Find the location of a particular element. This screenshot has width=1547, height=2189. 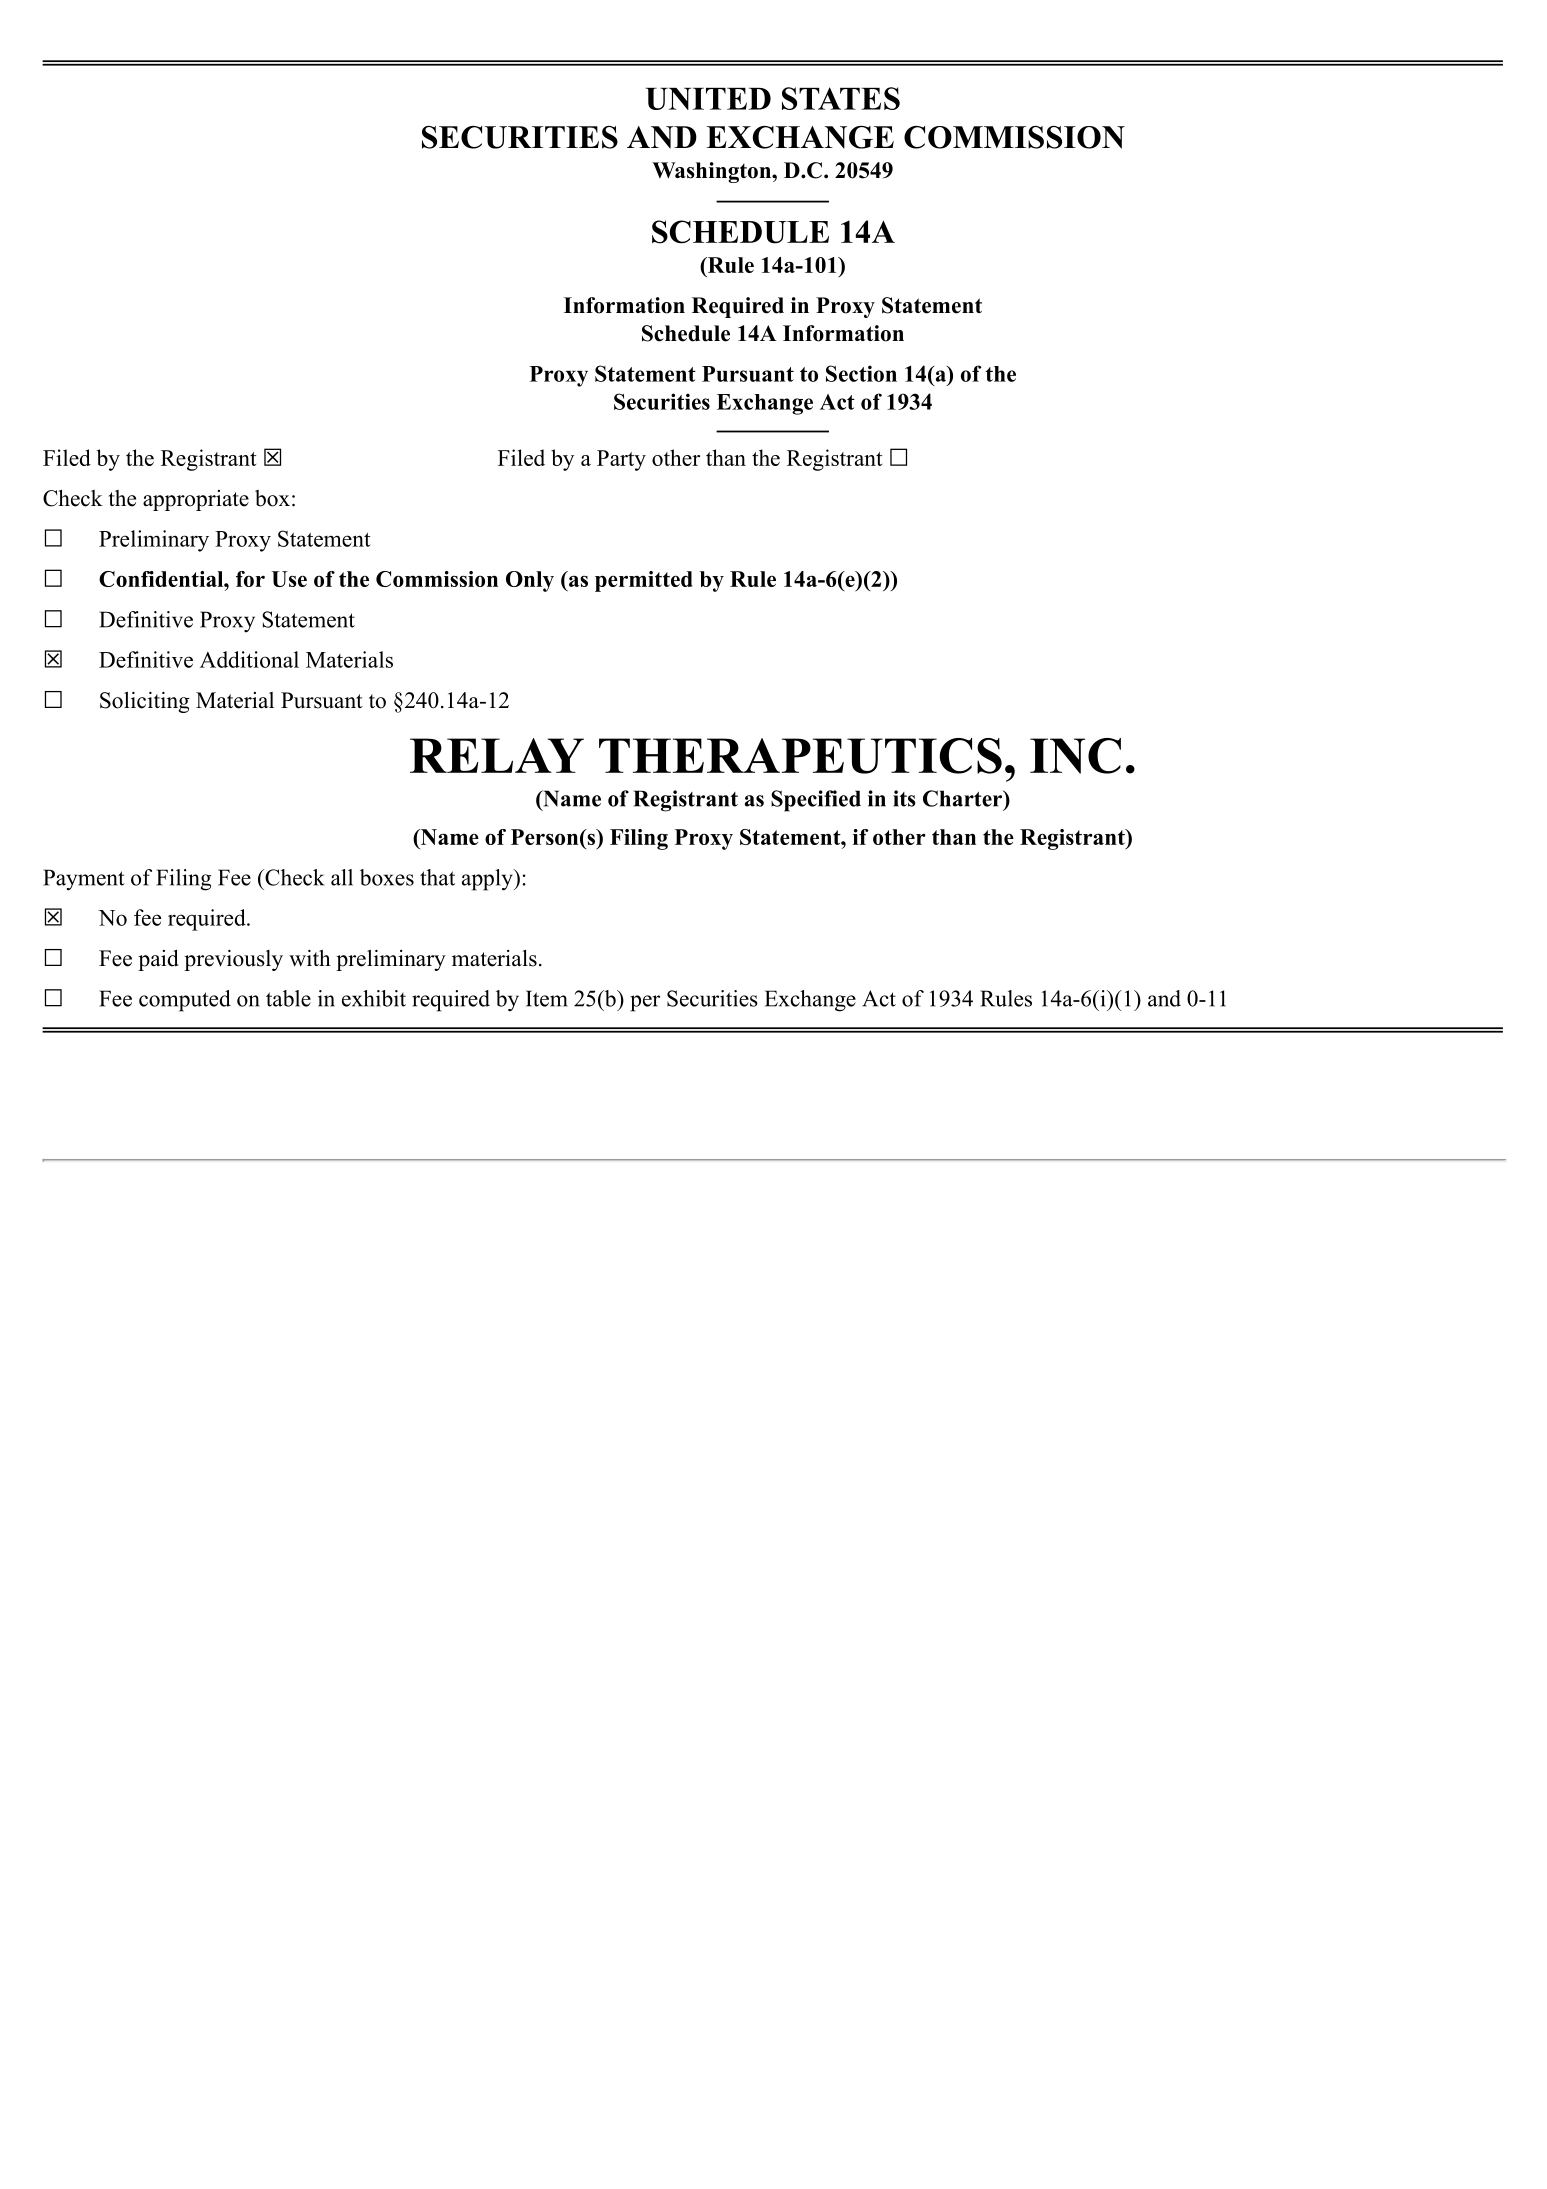

Item is located at coordinates (547, 998).
